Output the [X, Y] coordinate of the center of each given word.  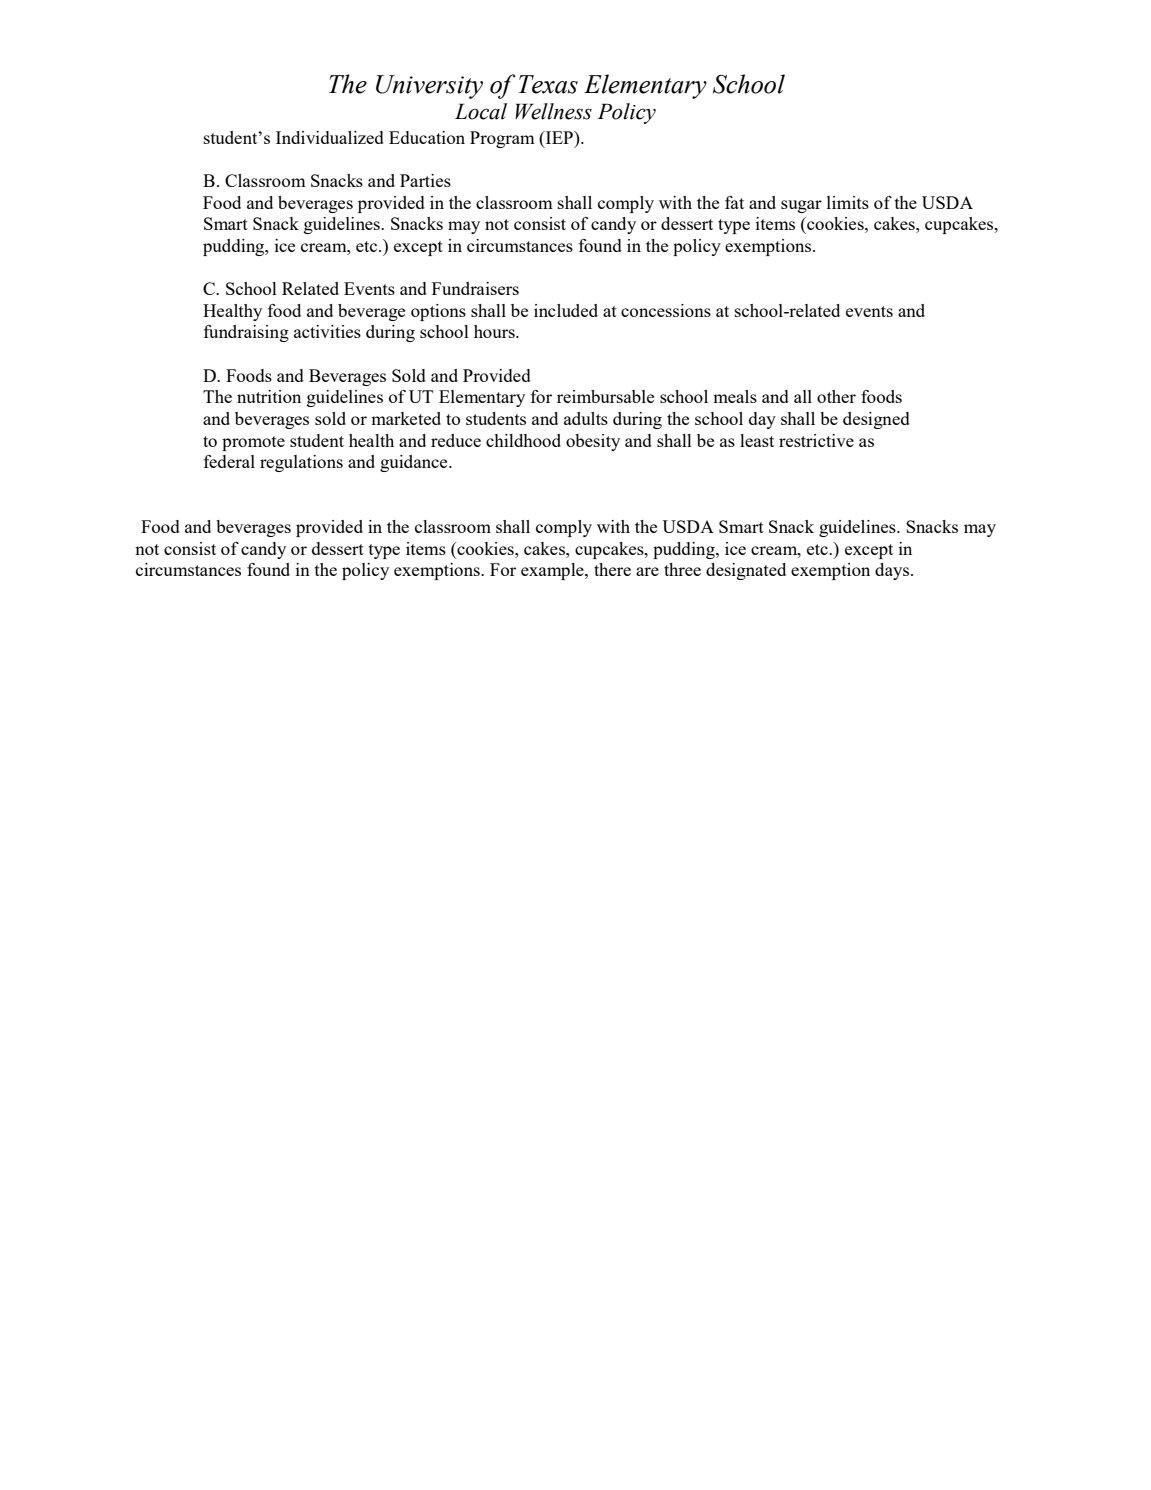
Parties [425, 180]
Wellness [553, 111]
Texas [548, 84]
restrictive [816, 440]
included [566, 310]
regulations [301, 463]
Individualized [330, 137]
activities [327, 331]
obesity [593, 442]
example [553, 571]
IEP [559, 137]
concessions [666, 310]
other [836, 396]
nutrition [269, 396]
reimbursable [605, 396]
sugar [801, 206]
